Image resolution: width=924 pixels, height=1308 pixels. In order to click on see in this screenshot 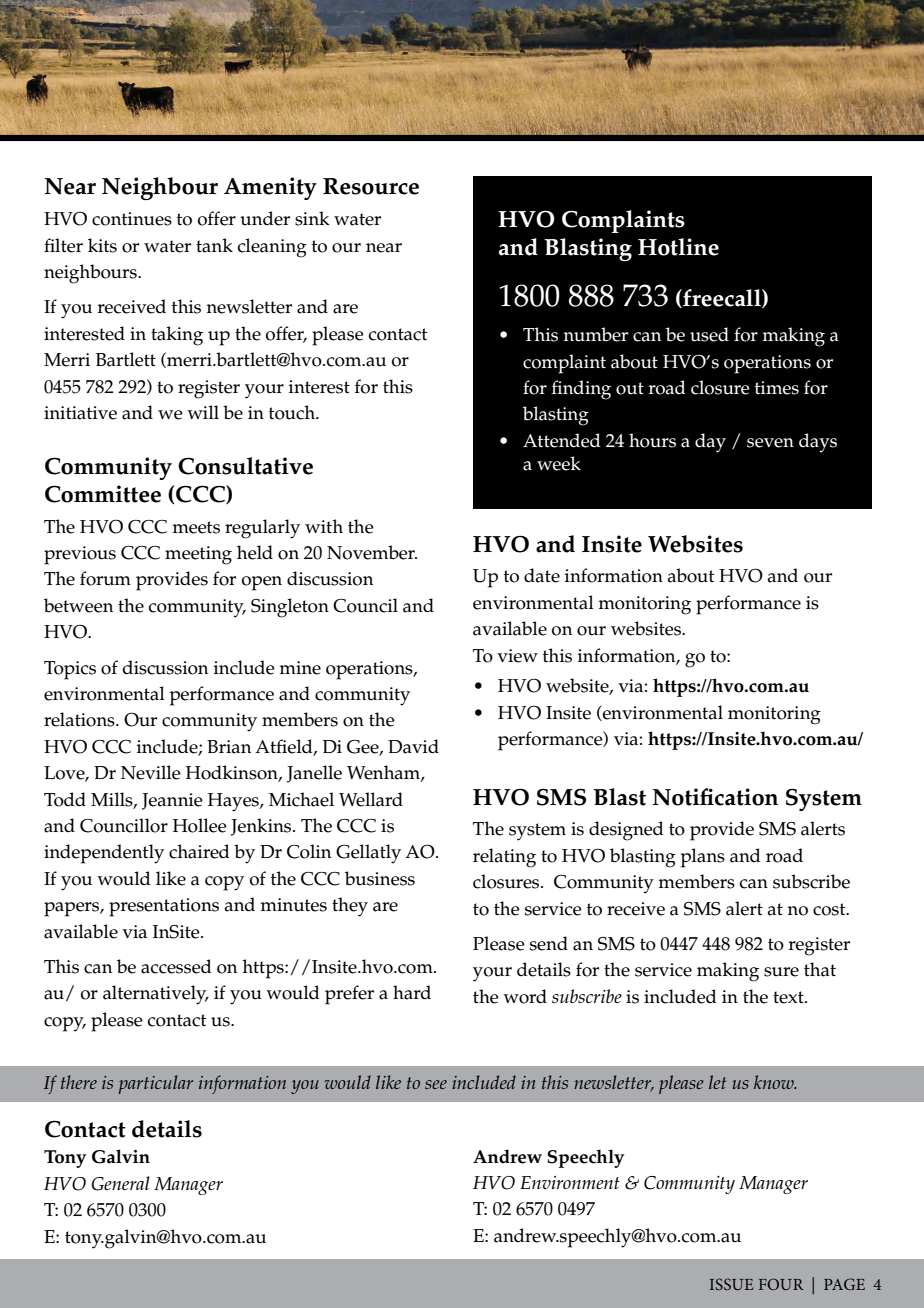, I will do `click(436, 1084)`.
